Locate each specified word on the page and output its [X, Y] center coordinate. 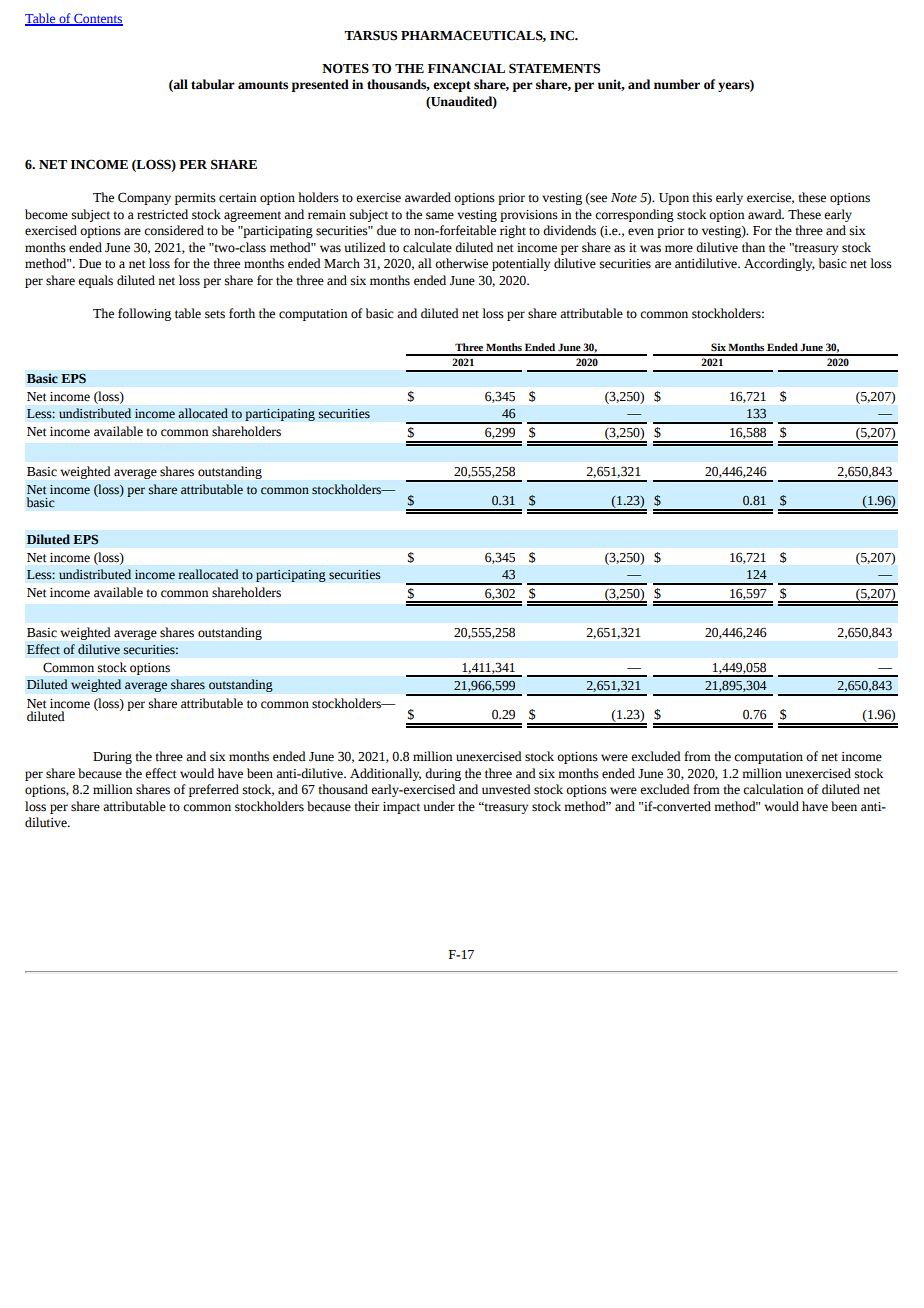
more [679, 249]
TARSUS [370, 35]
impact [401, 808]
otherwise [461, 263]
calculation [773, 789]
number [677, 84]
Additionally [385, 774]
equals [95, 281]
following [144, 314]
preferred [214, 790]
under [439, 806]
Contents [97, 20]
